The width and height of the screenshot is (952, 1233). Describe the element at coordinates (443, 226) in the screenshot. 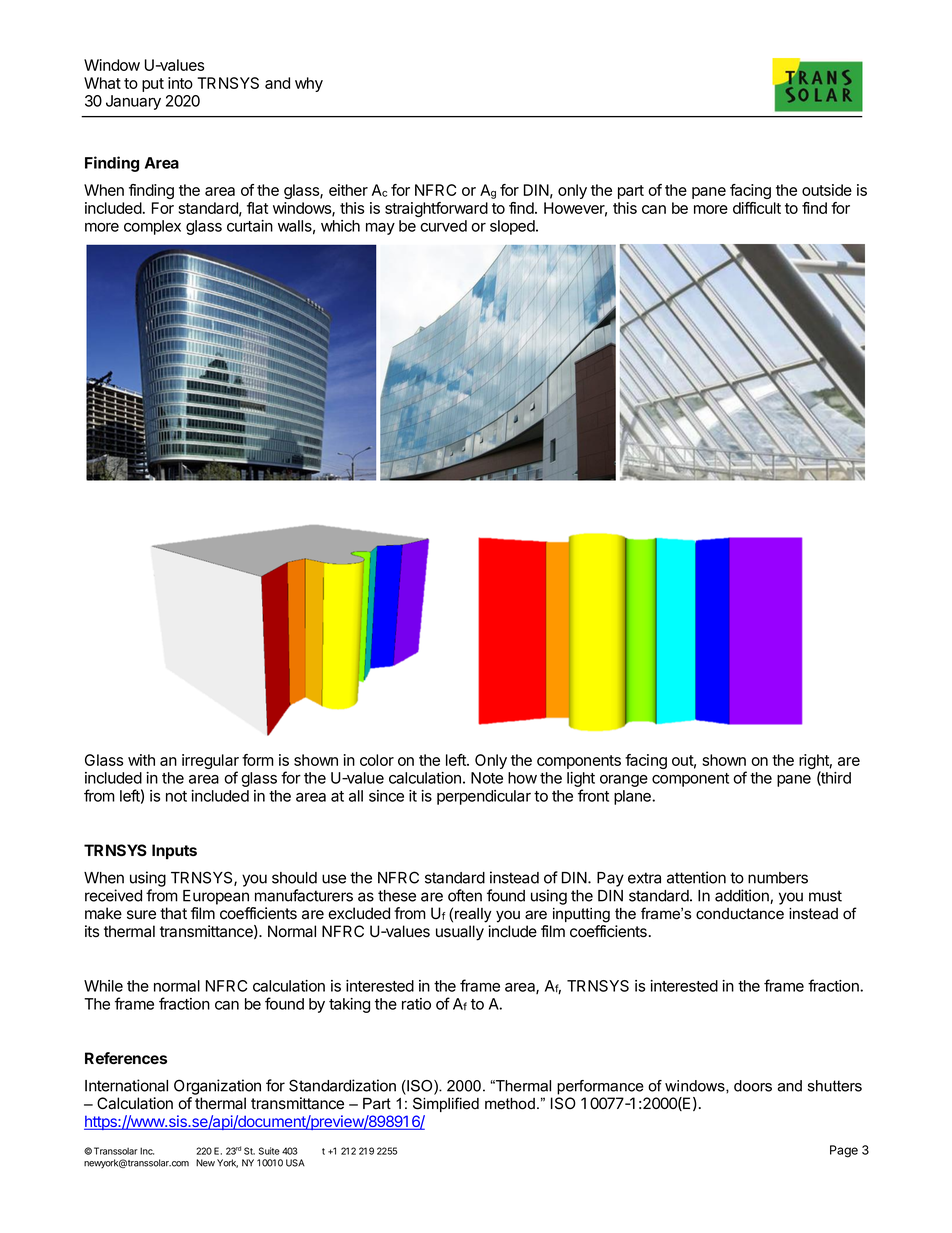

I see `curved` at that location.
